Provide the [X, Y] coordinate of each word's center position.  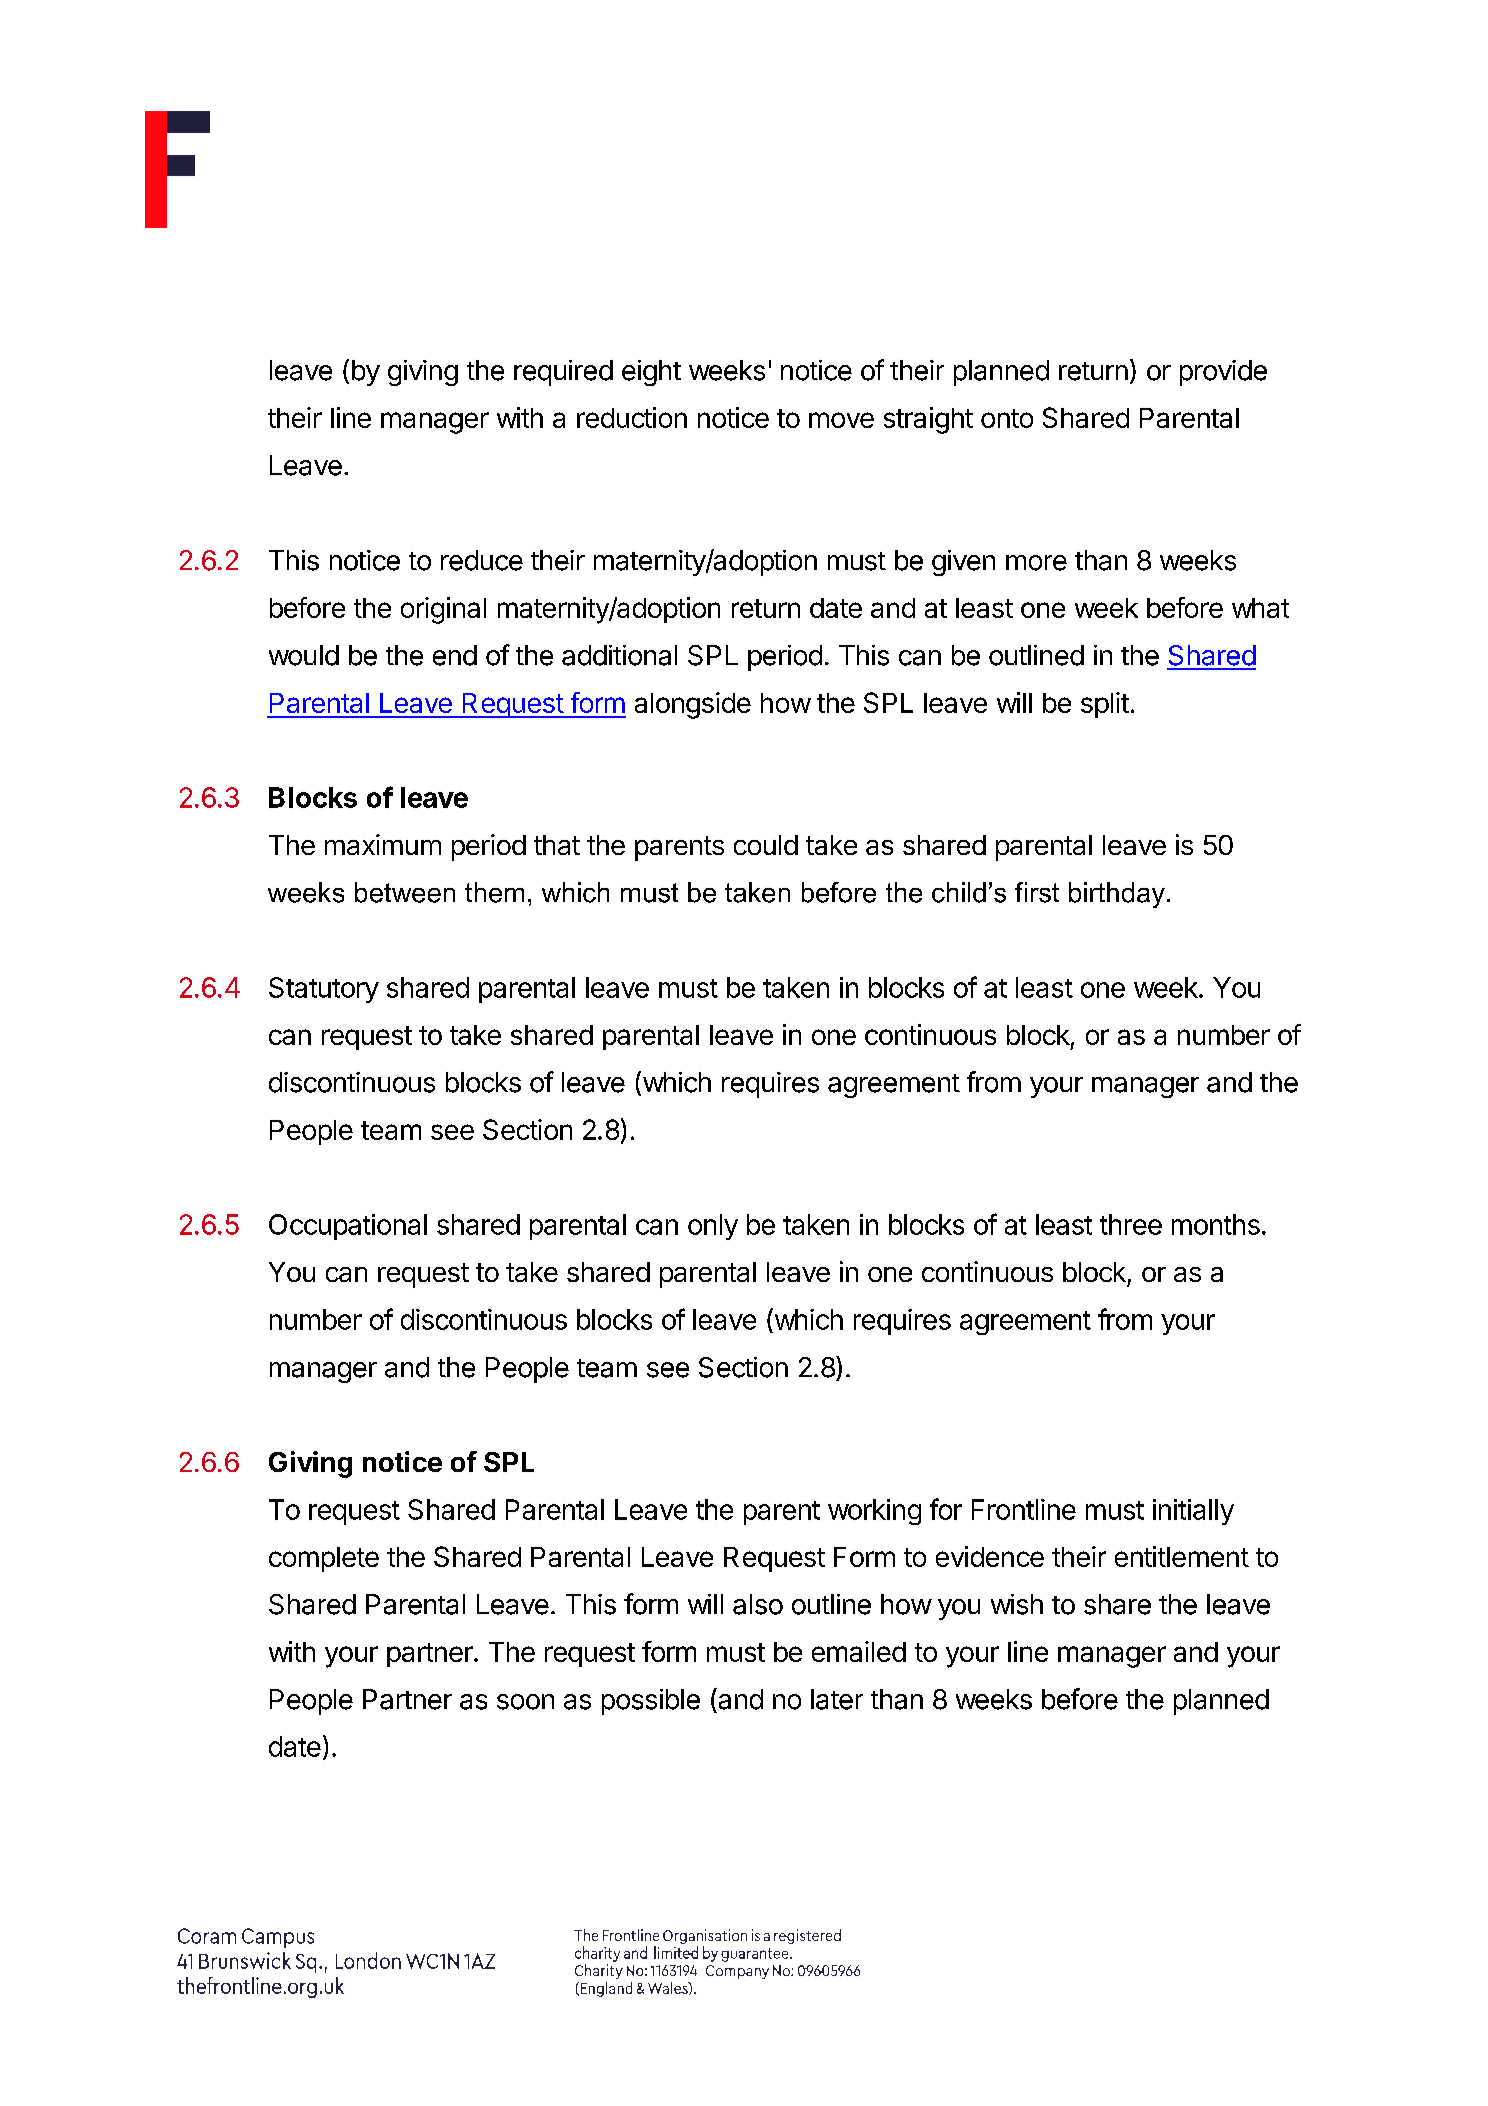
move [841, 420]
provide [1223, 373]
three [1131, 1224]
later [837, 1699]
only [713, 1227]
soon [525, 1702]
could [766, 845]
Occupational [348, 1227]
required [563, 373]
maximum [383, 844]
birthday [1117, 895]
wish [1017, 1604]
